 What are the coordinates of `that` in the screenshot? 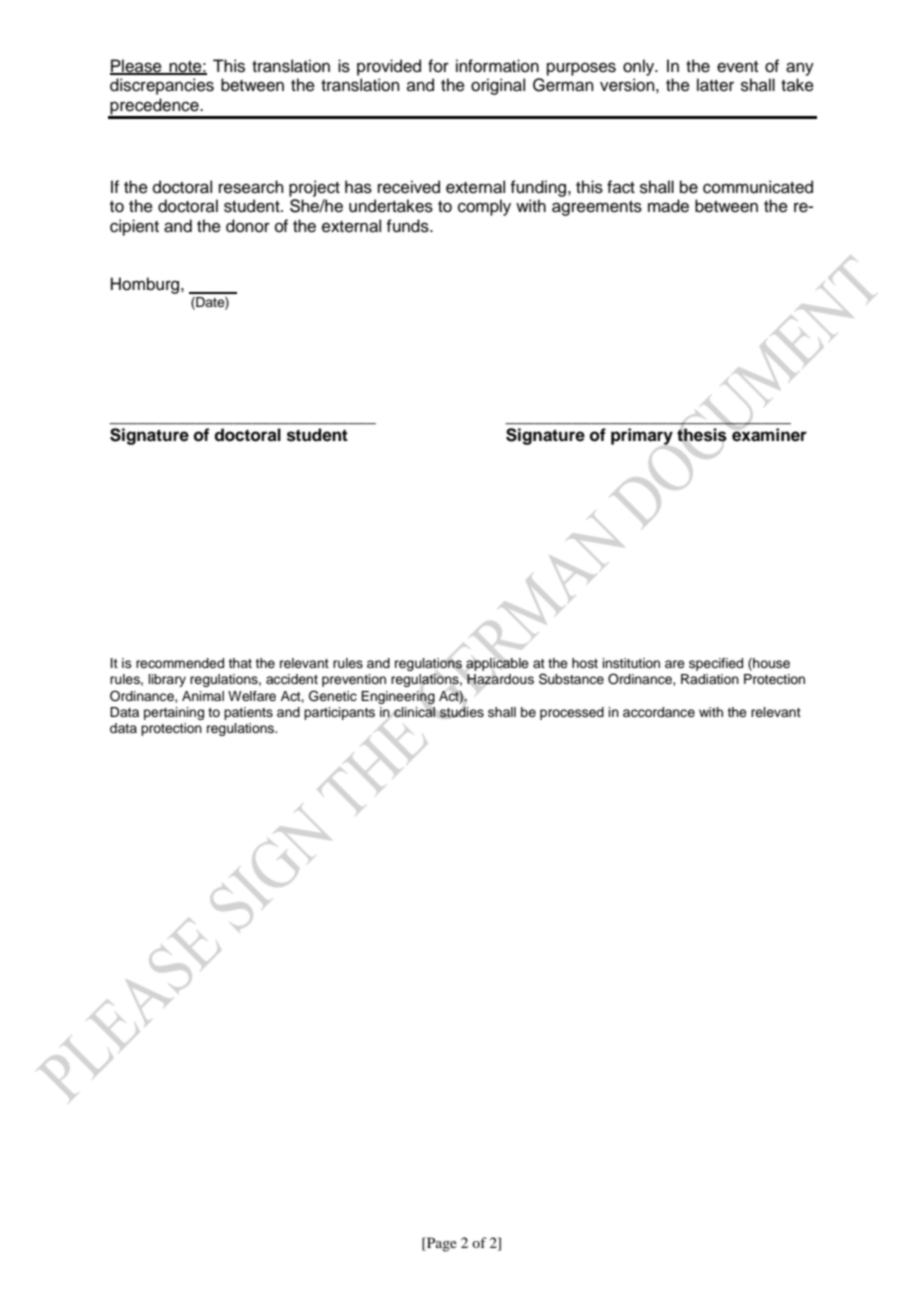 It's located at (240, 663).
